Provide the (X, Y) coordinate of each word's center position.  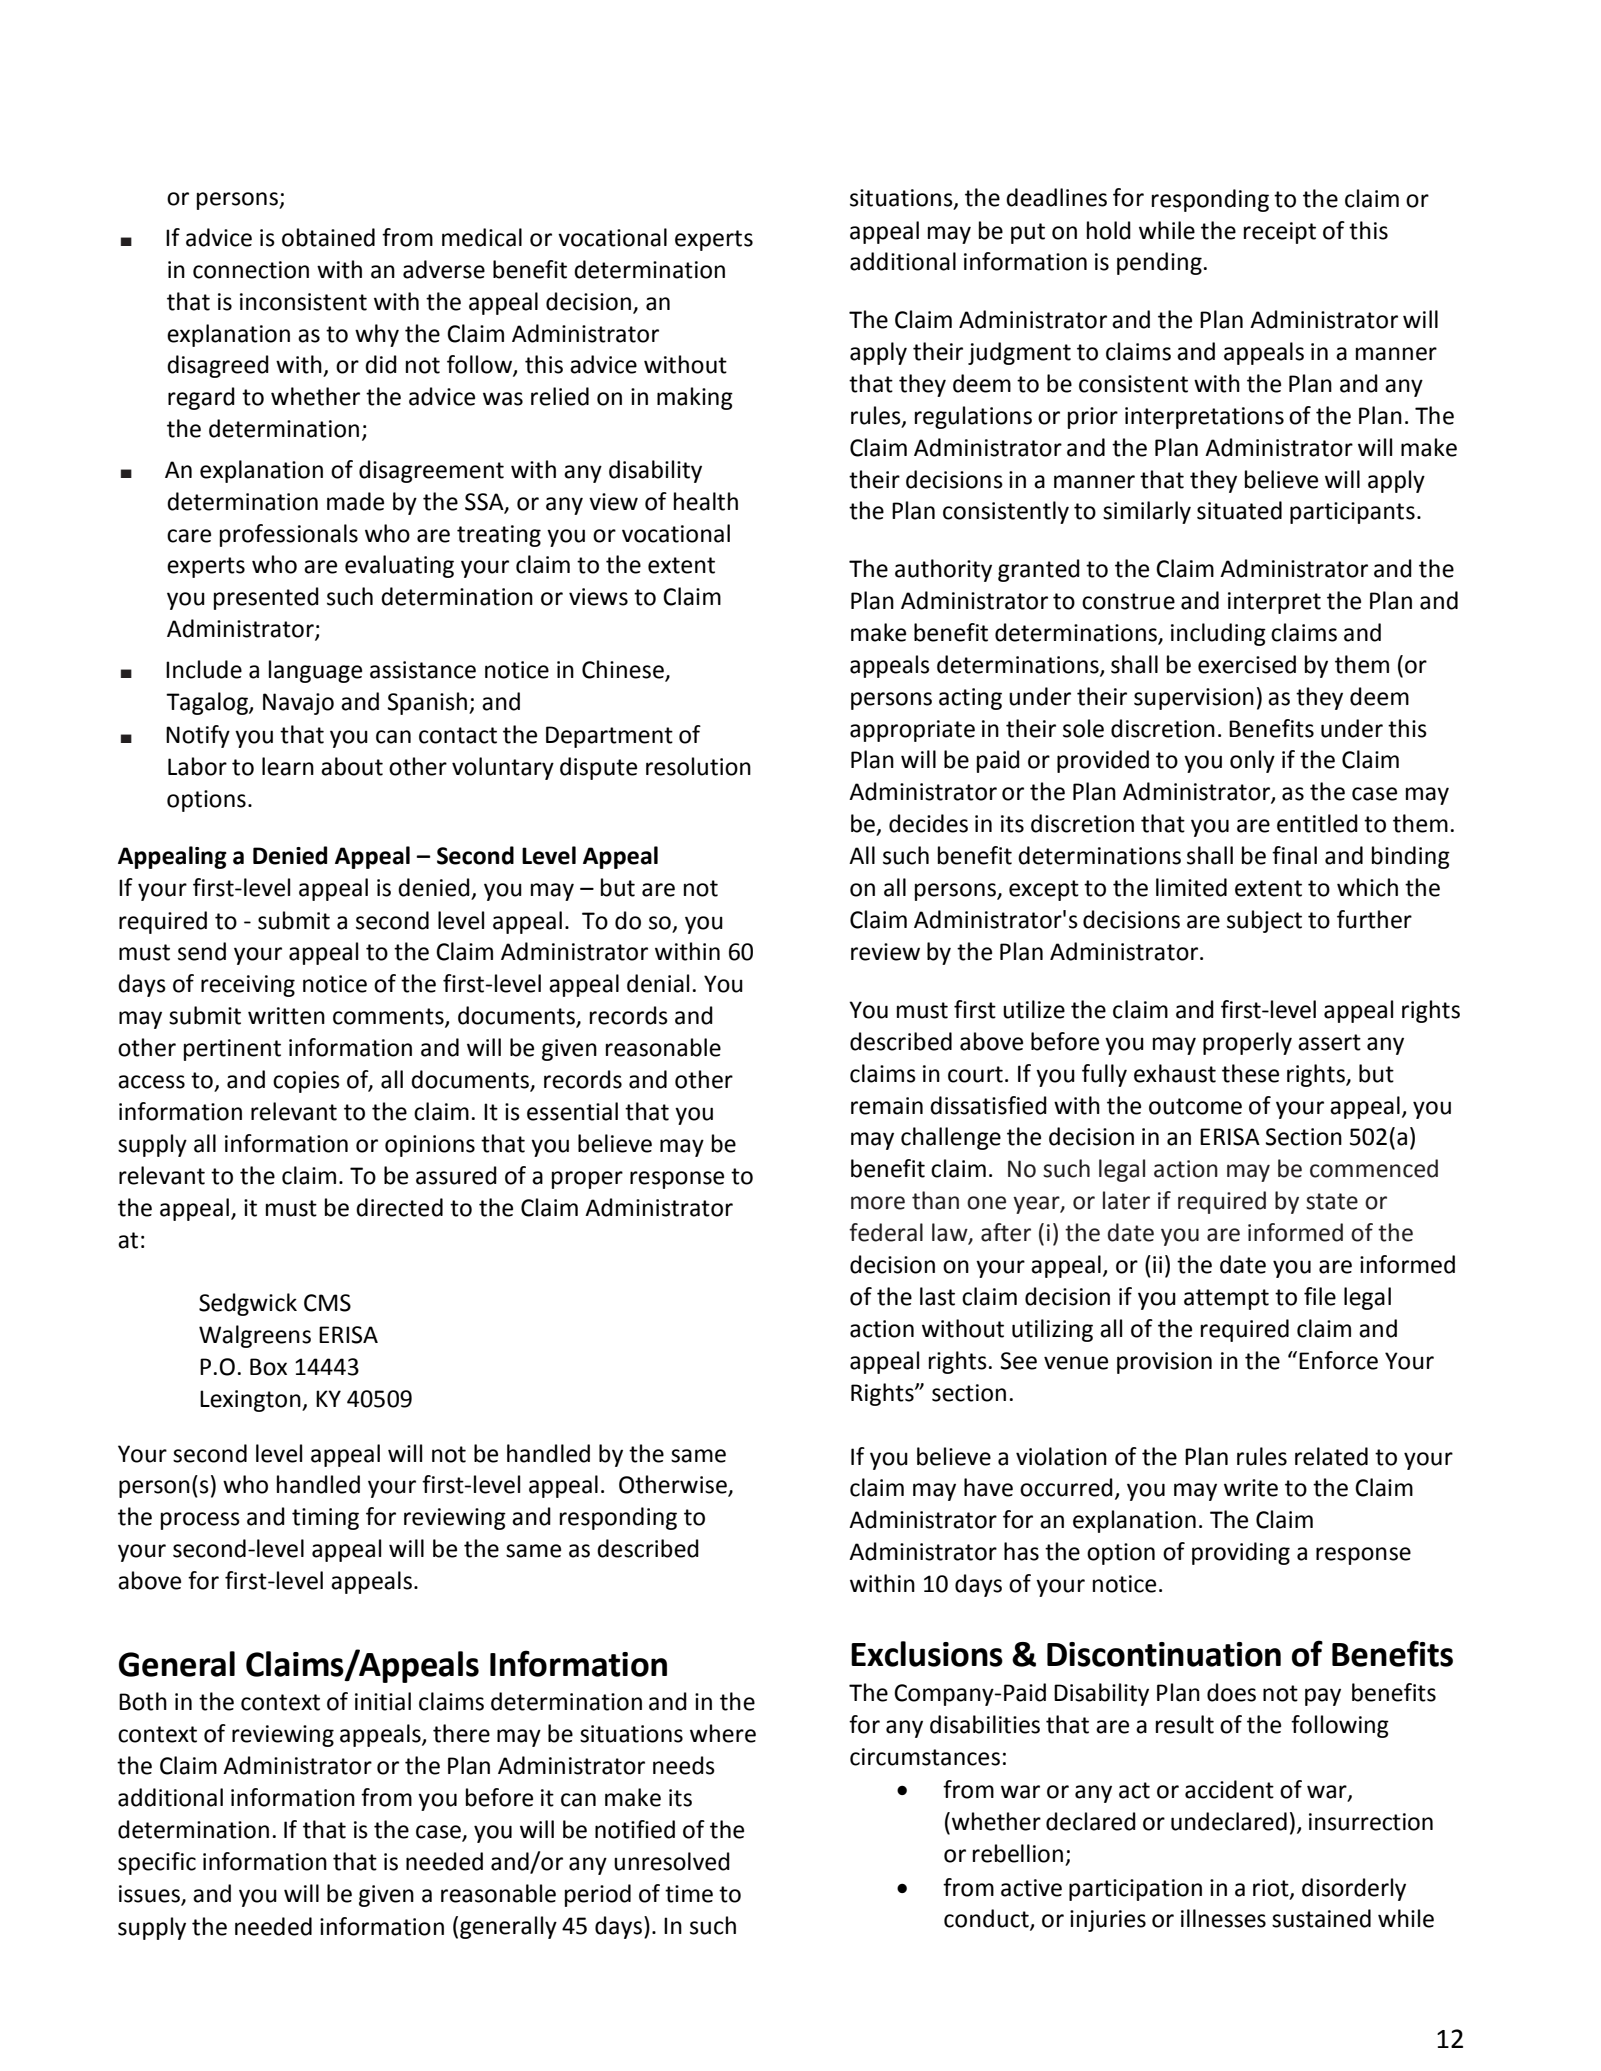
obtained (328, 237)
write (1251, 1488)
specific (157, 1863)
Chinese (624, 670)
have (988, 1487)
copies (306, 1082)
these (1250, 1073)
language (315, 671)
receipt (1280, 233)
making (695, 398)
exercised (1247, 664)
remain (887, 1106)
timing (325, 1519)
